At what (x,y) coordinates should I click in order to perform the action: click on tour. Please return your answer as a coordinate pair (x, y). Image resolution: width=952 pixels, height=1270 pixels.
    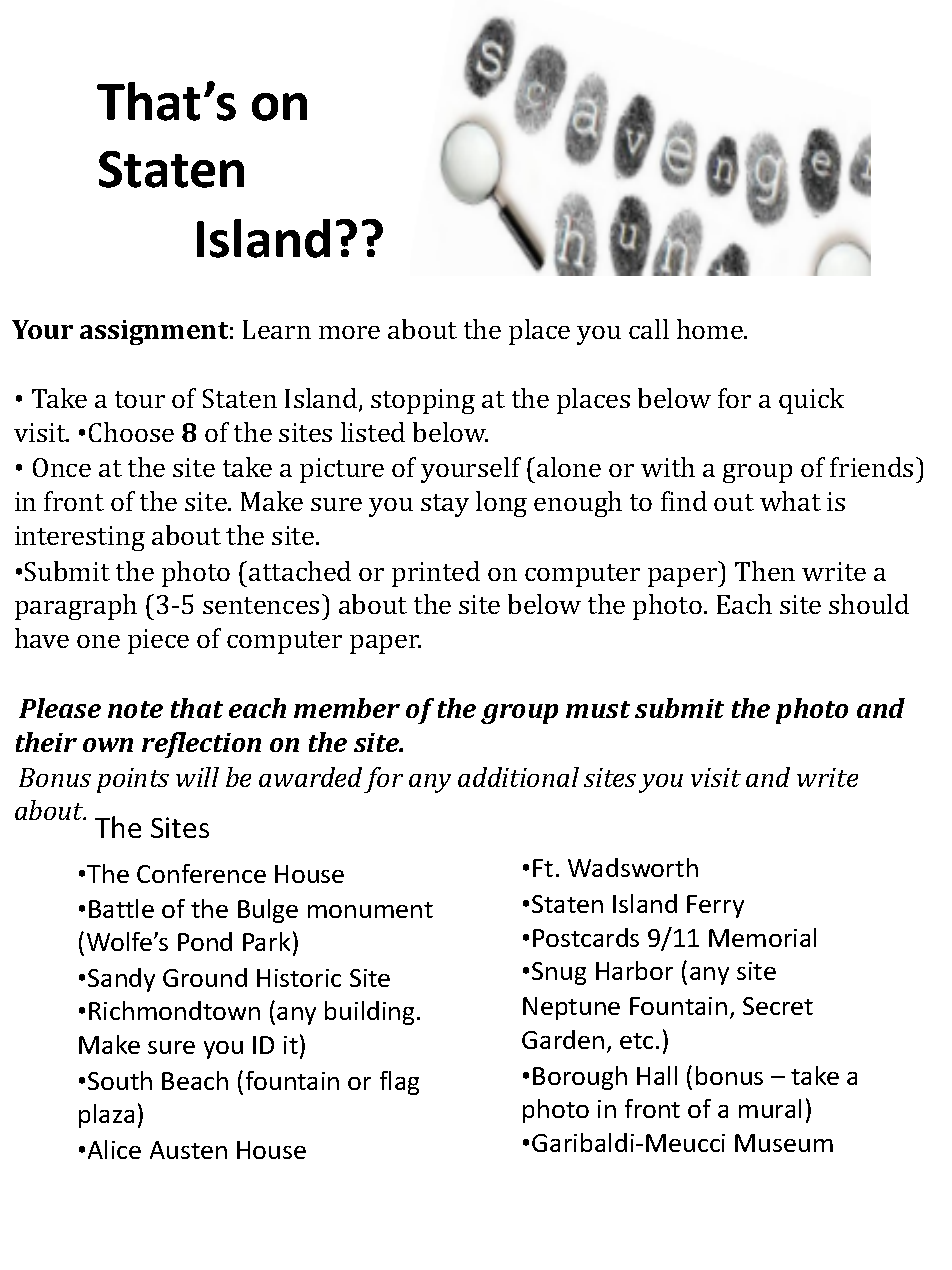
    Looking at the image, I should click on (140, 399).
